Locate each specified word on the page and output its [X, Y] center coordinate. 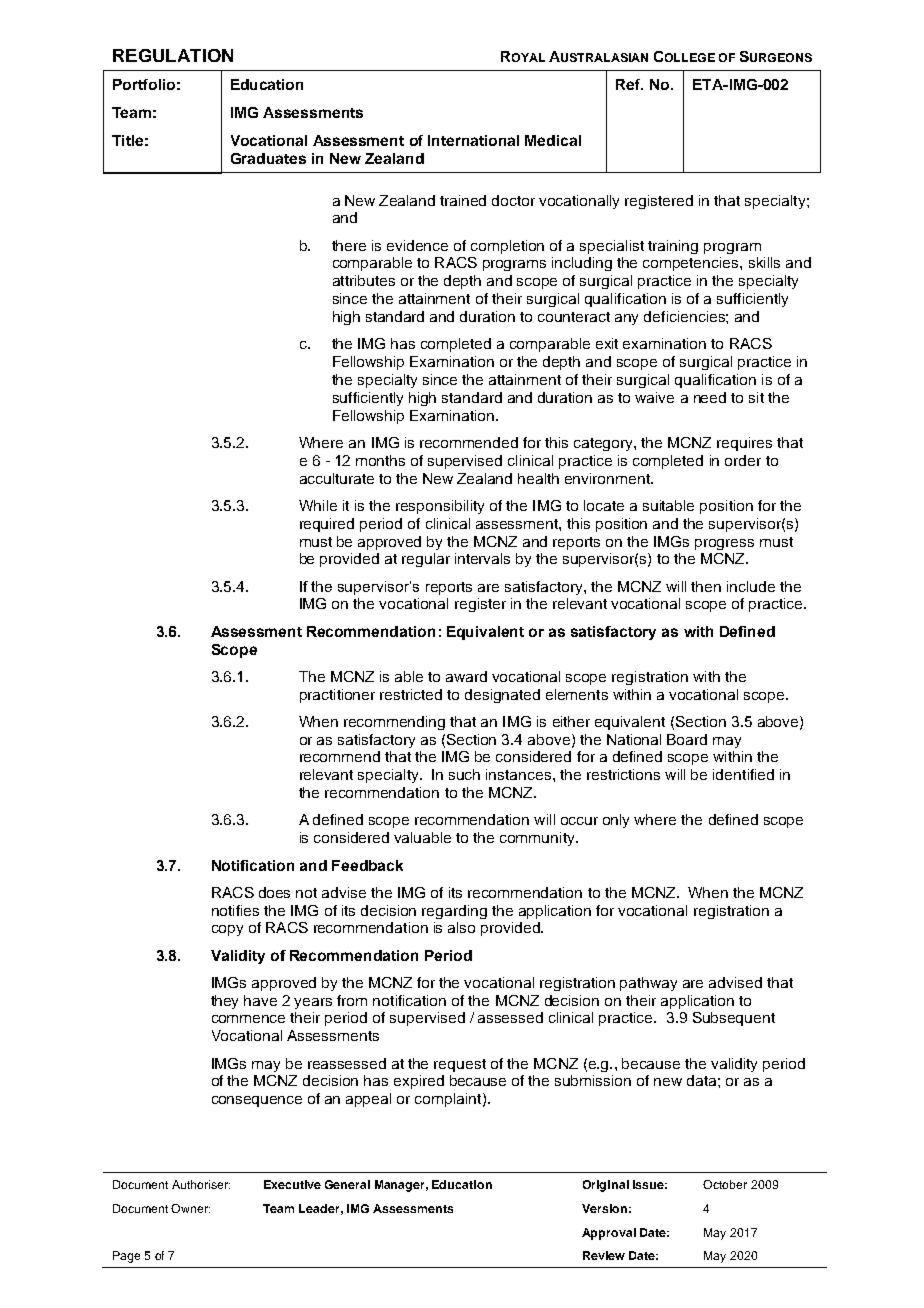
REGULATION [173, 55]
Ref [629, 84]
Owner [190, 1208]
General [347, 1184]
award [466, 676]
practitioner [337, 696]
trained [463, 200]
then [706, 586]
